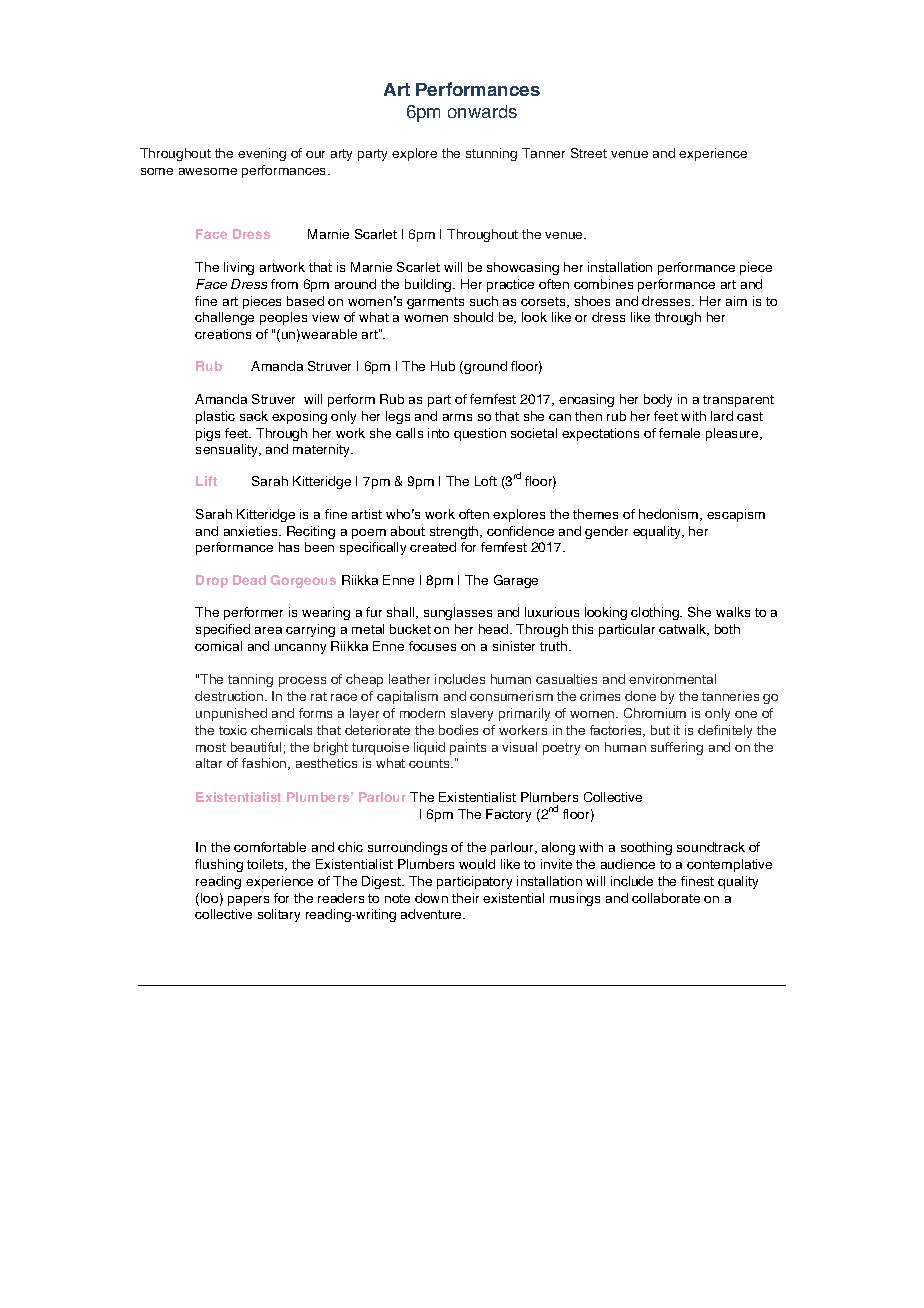  Describe the element at coordinates (658, 400) in the page. I see `body` at that location.
